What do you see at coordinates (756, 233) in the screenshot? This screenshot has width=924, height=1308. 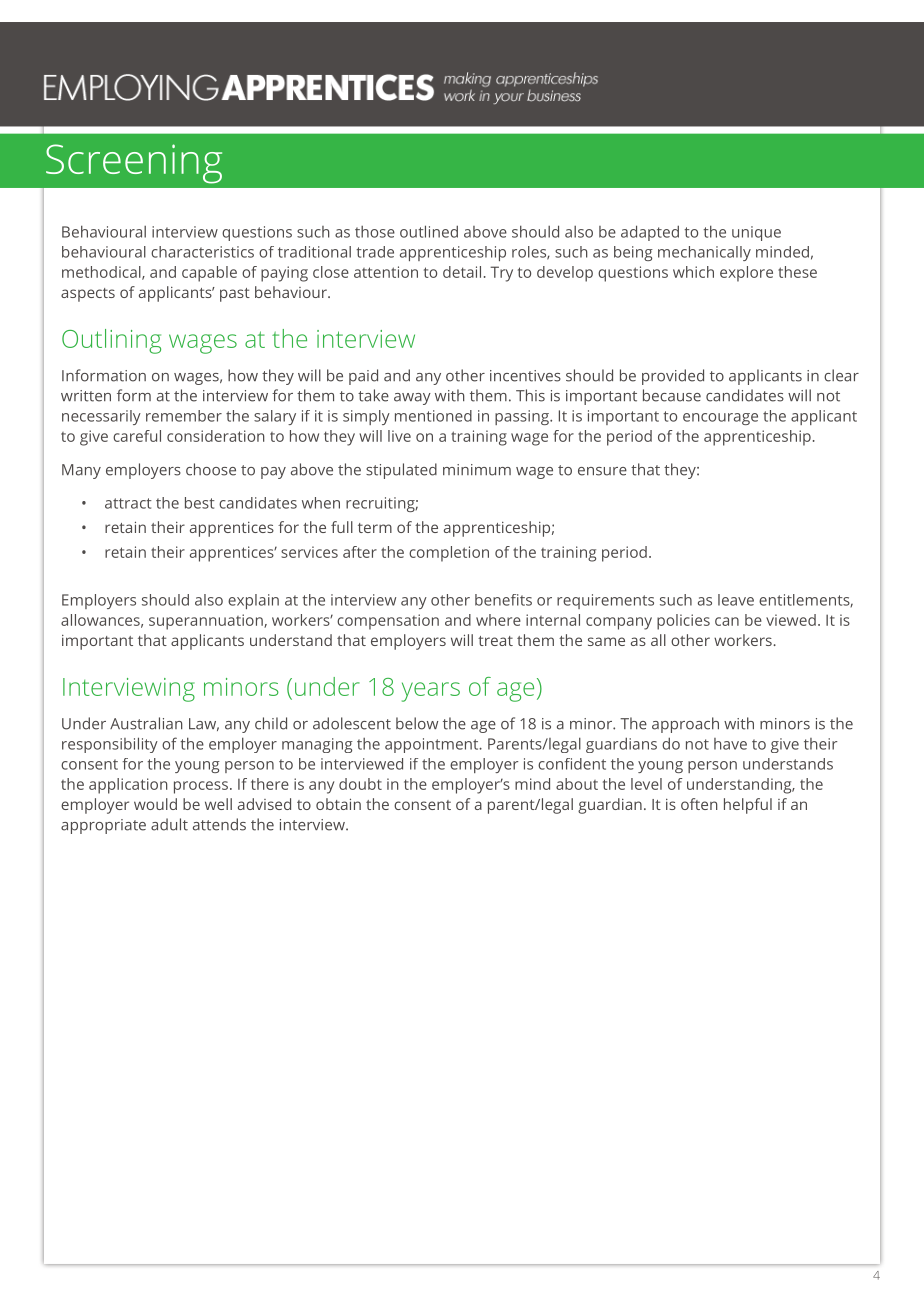 I see `unique` at bounding box center [756, 233].
